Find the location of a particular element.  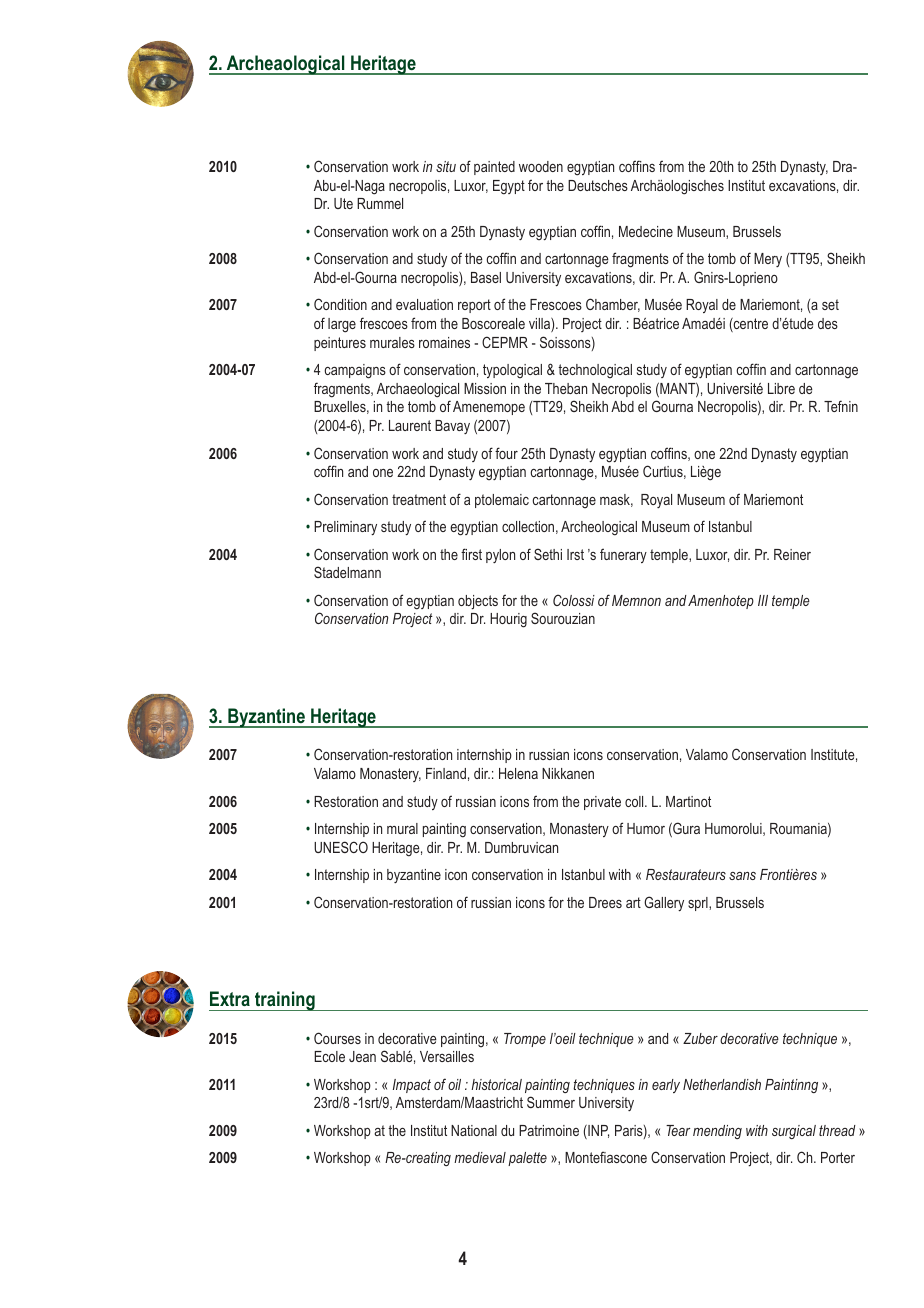

Preliminary is located at coordinates (345, 528).
